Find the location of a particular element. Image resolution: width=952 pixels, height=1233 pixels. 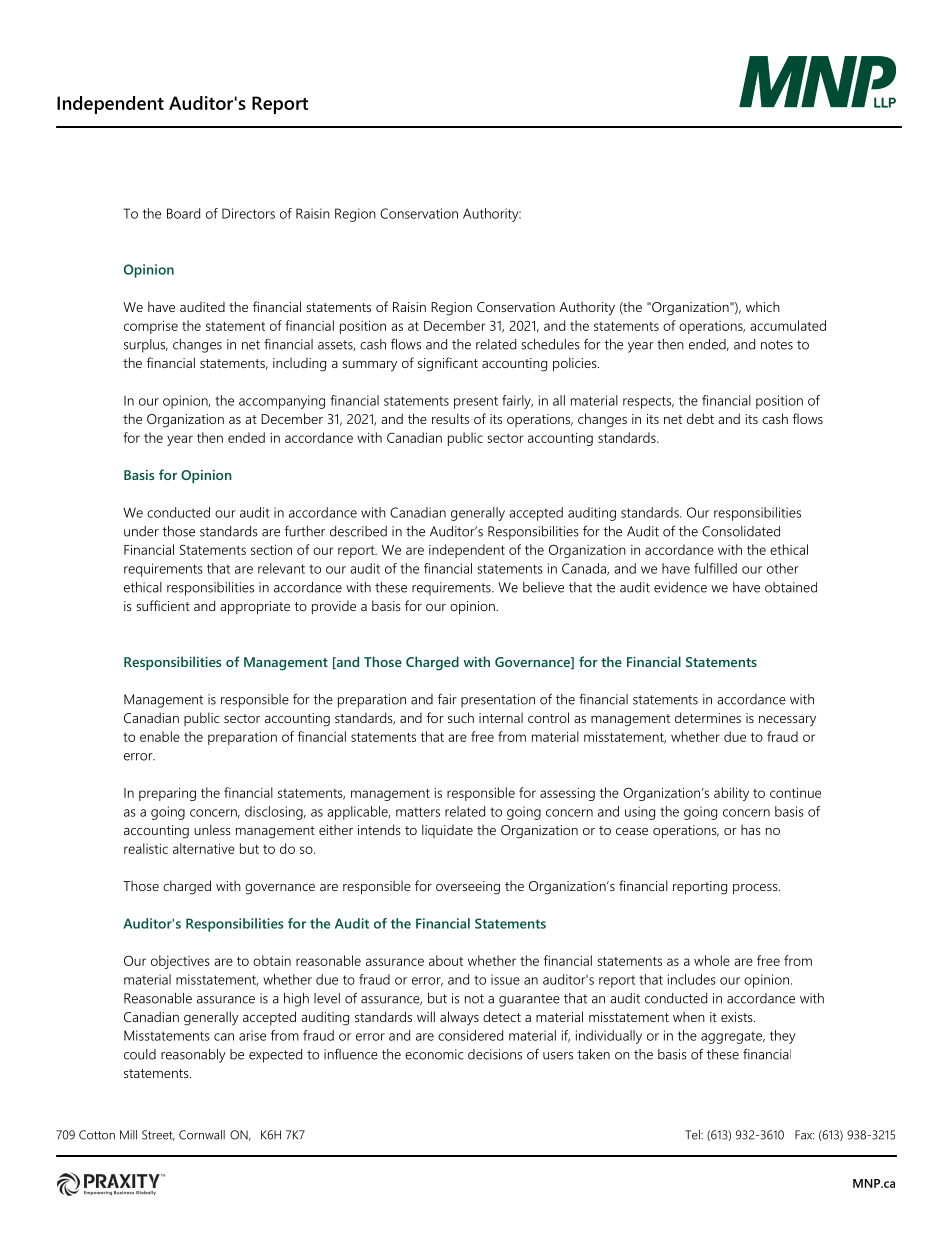

ability is located at coordinates (731, 794).
